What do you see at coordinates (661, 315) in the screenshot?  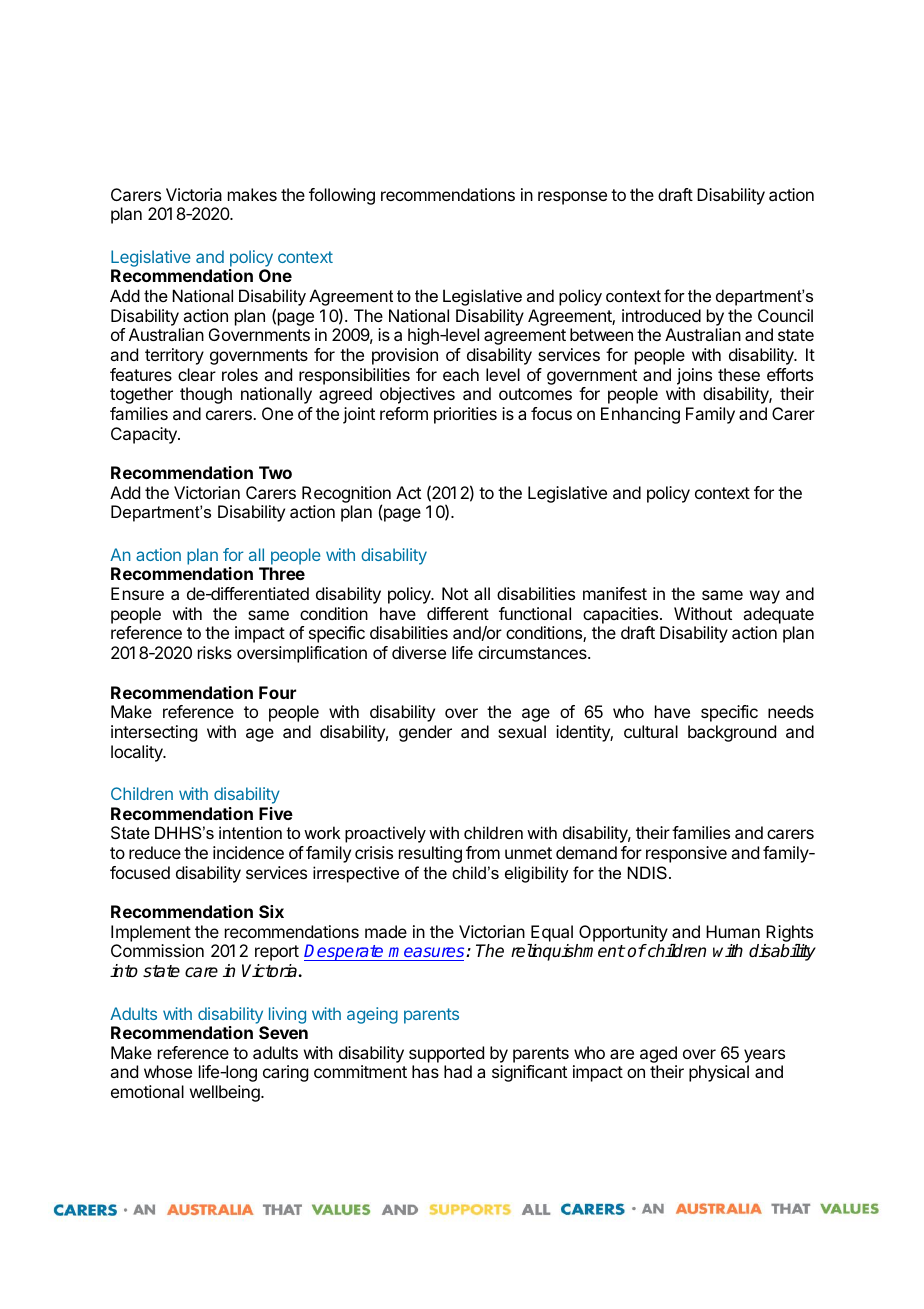 I see `introduced` at bounding box center [661, 315].
